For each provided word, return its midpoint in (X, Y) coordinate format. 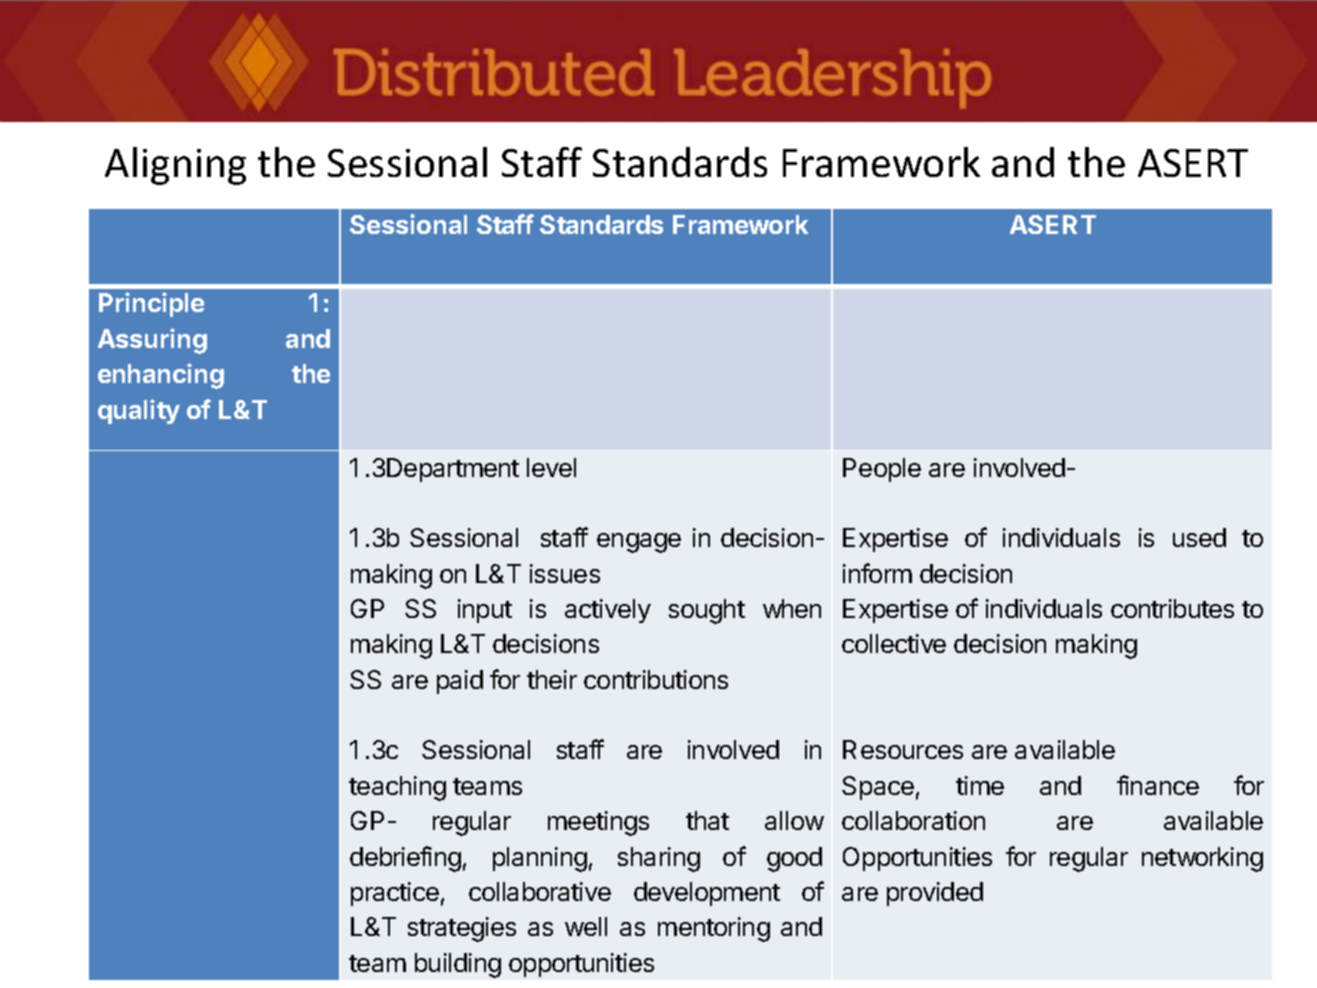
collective (894, 643)
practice (395, 894)
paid (460, 682)
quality (139, 411)
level (551, 467)
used (1199, 537)
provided (935, 894)
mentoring (714, 929)
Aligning (175, 166)
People (882, 470)
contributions (656, 679)
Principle (151, 304)
